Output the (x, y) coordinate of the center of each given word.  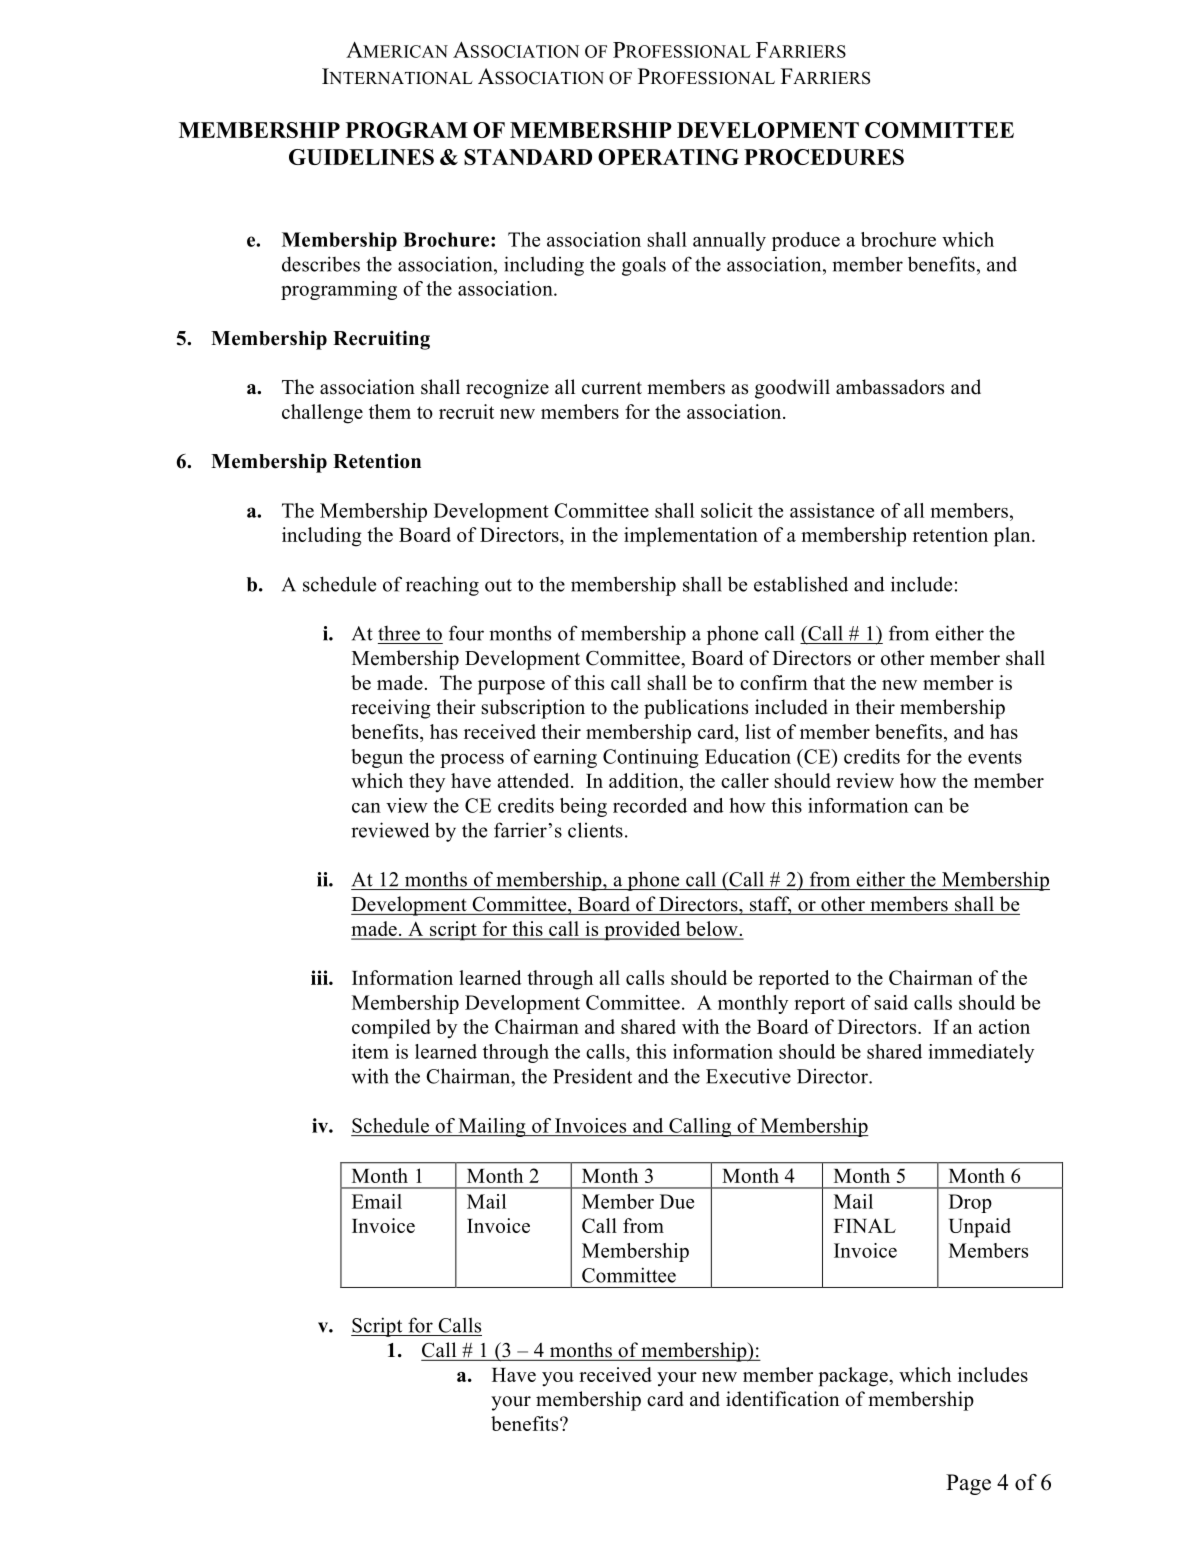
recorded (650, 805)
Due (677, 1201)
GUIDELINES (361, 157)
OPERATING (668, 157)
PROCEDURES (824, 157)
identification (782, 1399)
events (995, 757)
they (427, 782)
